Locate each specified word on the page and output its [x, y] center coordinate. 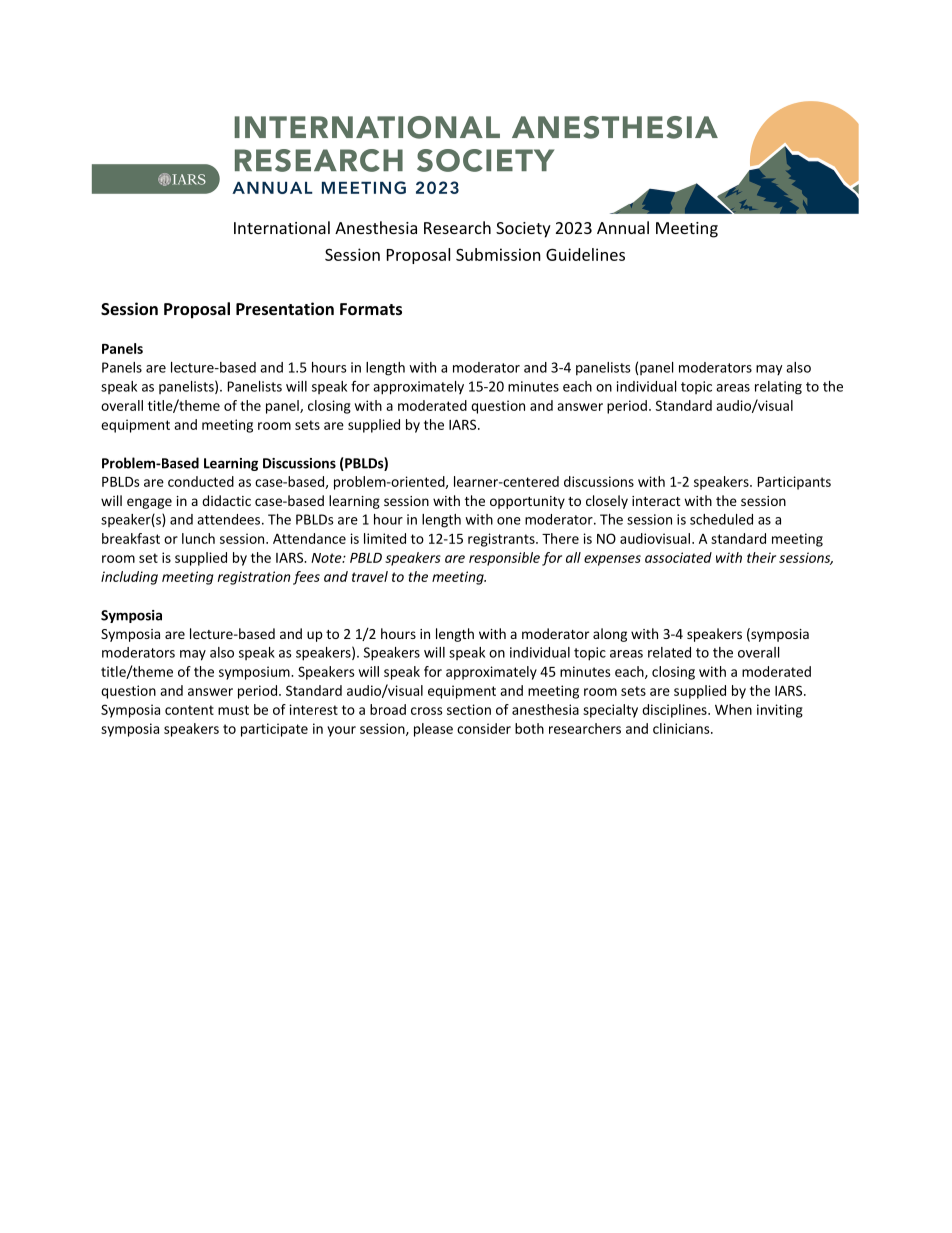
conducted [201, 481]
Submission [498, 254]
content [189, 710]
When [733, 709]
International [282, 227]
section [469, 709]
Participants [794, 483]
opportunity [527, 502]
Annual [623, 227]
